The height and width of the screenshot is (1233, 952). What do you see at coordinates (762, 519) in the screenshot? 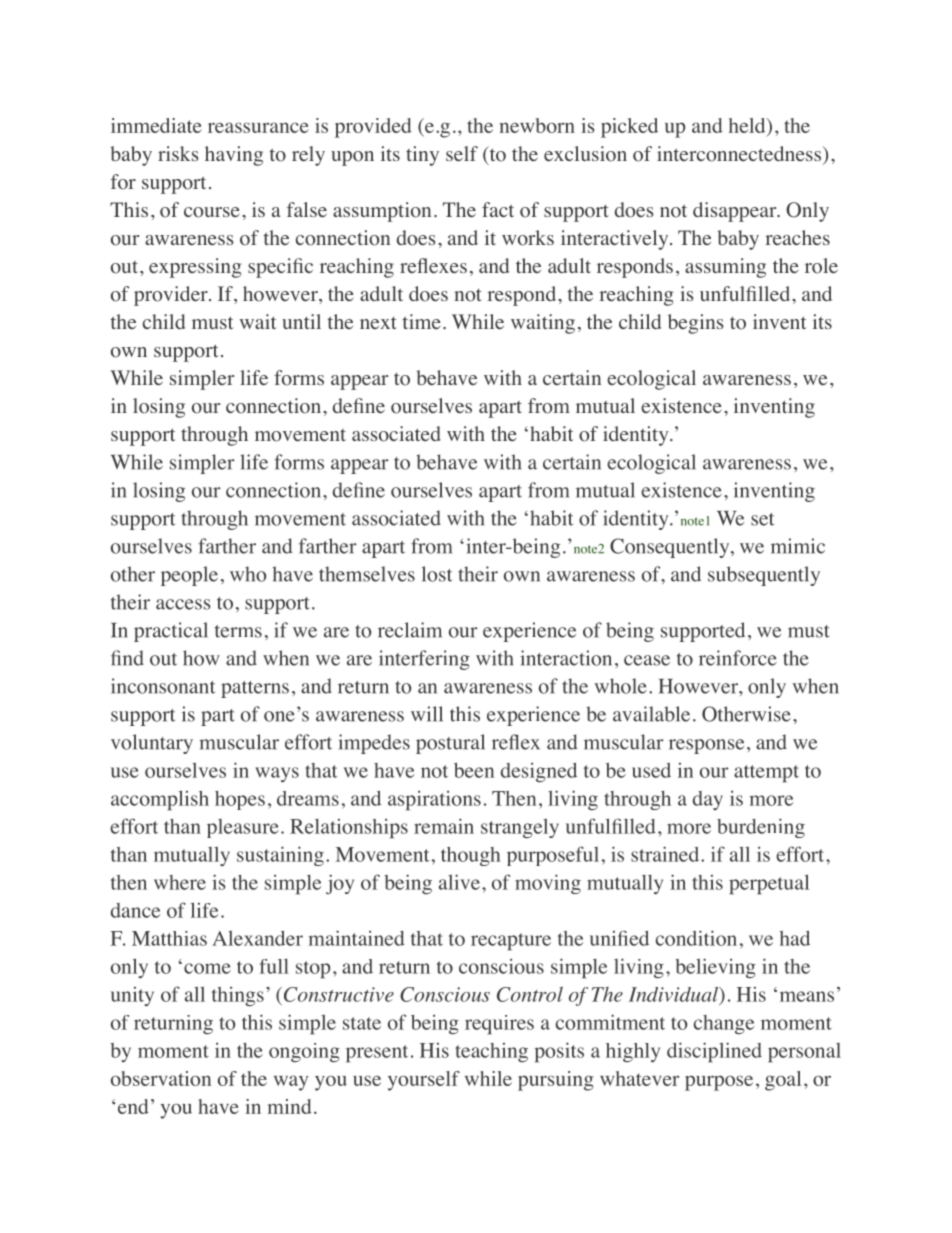
I see `set` at bounding box center [762, 519].
